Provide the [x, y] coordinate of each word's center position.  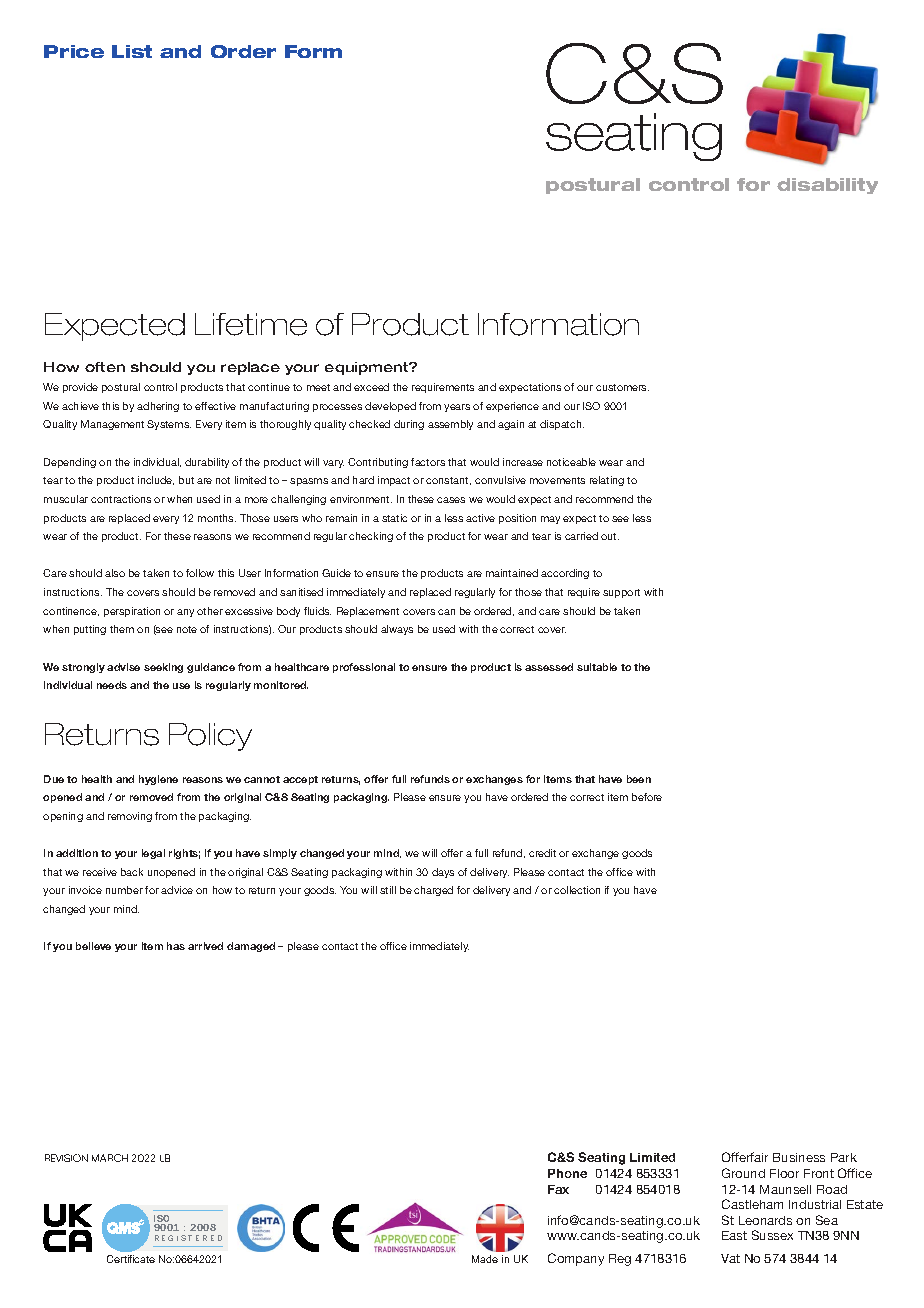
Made [485, 1259]
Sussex [772, 1235]
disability [827, 186]
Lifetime [251, 324]
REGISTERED [188, 1238]
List [132, 51]
